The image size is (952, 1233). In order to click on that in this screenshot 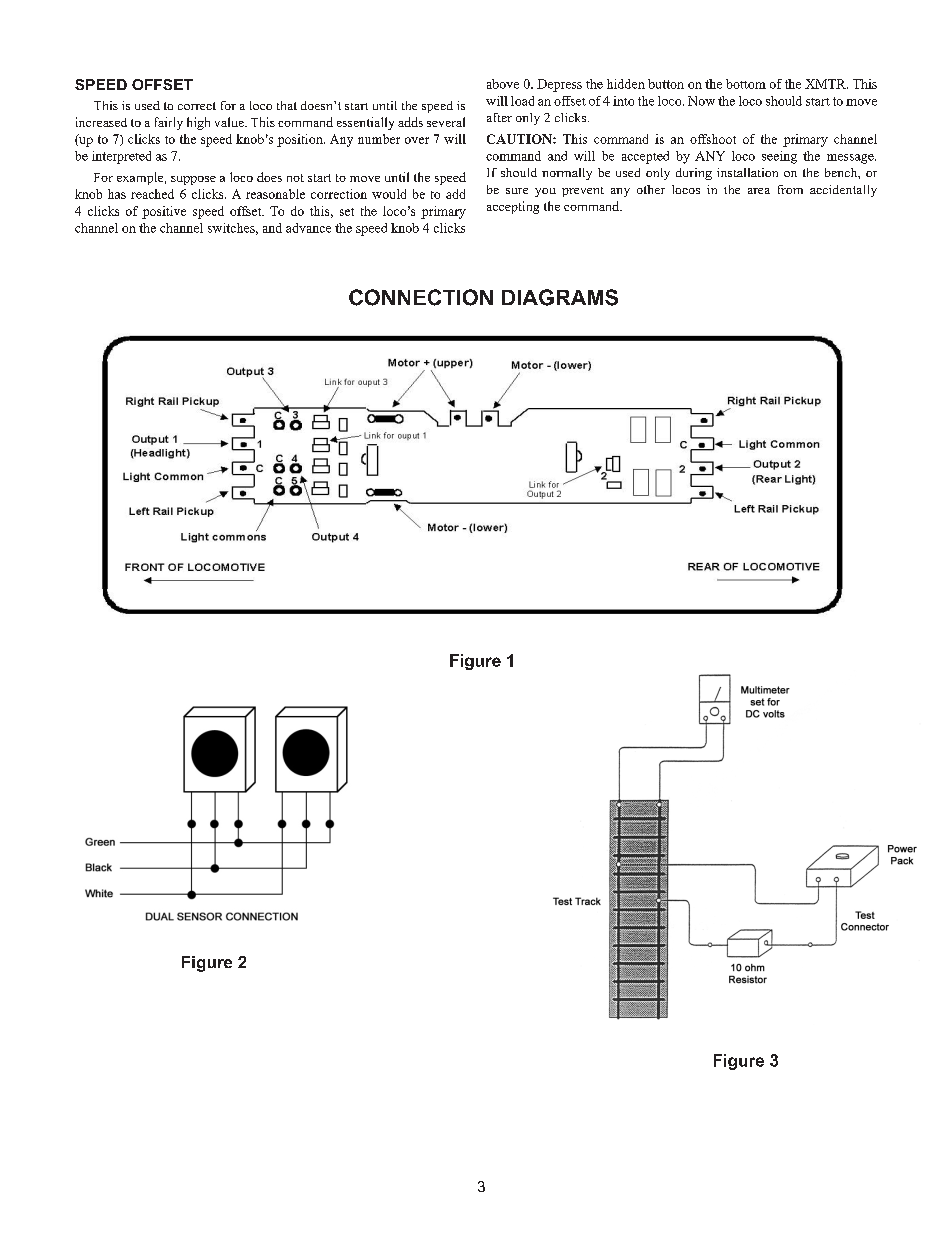, I will do `click(287, 105)`.
